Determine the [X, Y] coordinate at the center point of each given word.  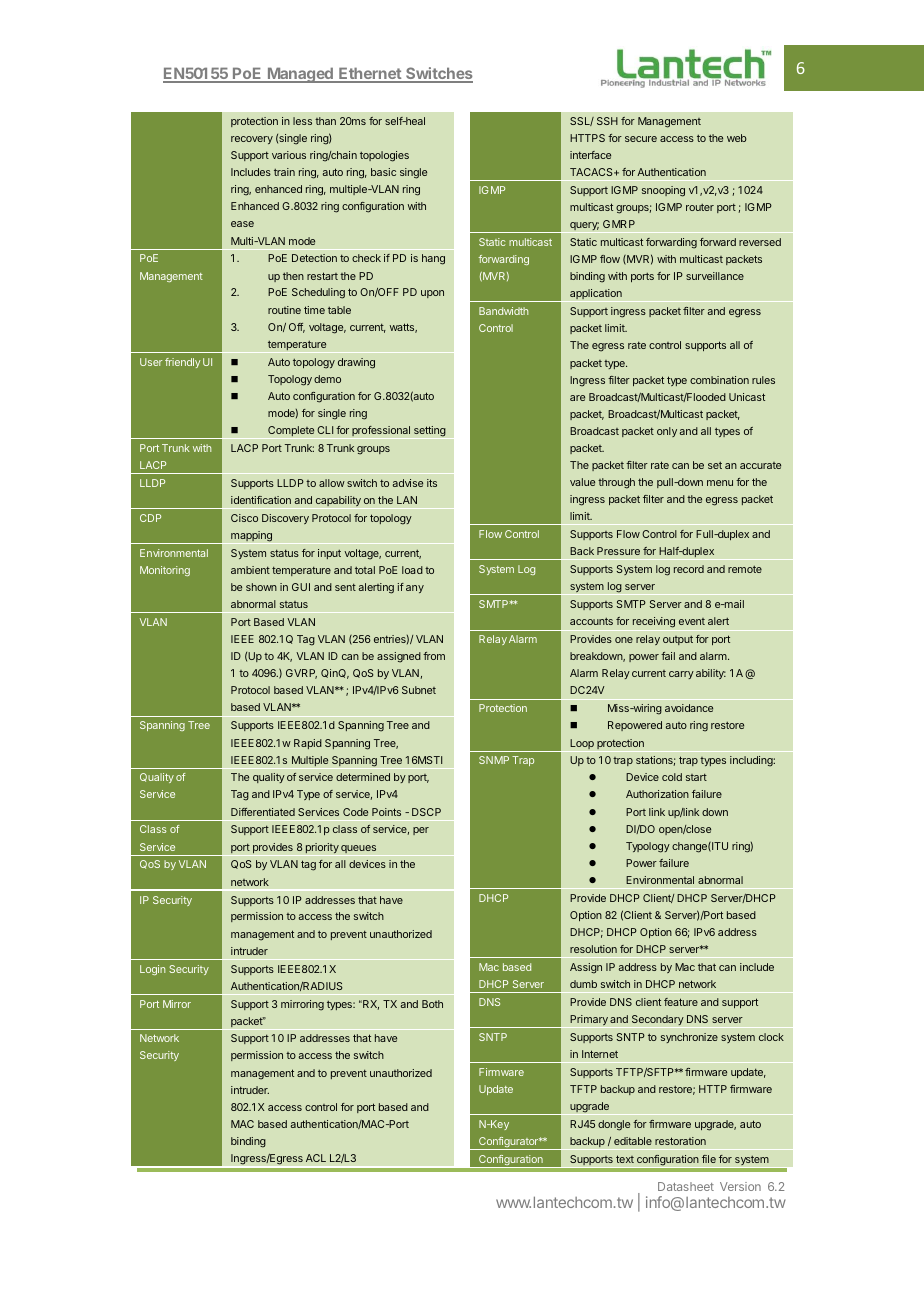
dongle [614, 1125]
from [434, 656]
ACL [316, 1158]
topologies [384, 156]
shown [261, 587]
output [678, 640]
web [737, 138]
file [709, 1159]
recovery [252, 140]
